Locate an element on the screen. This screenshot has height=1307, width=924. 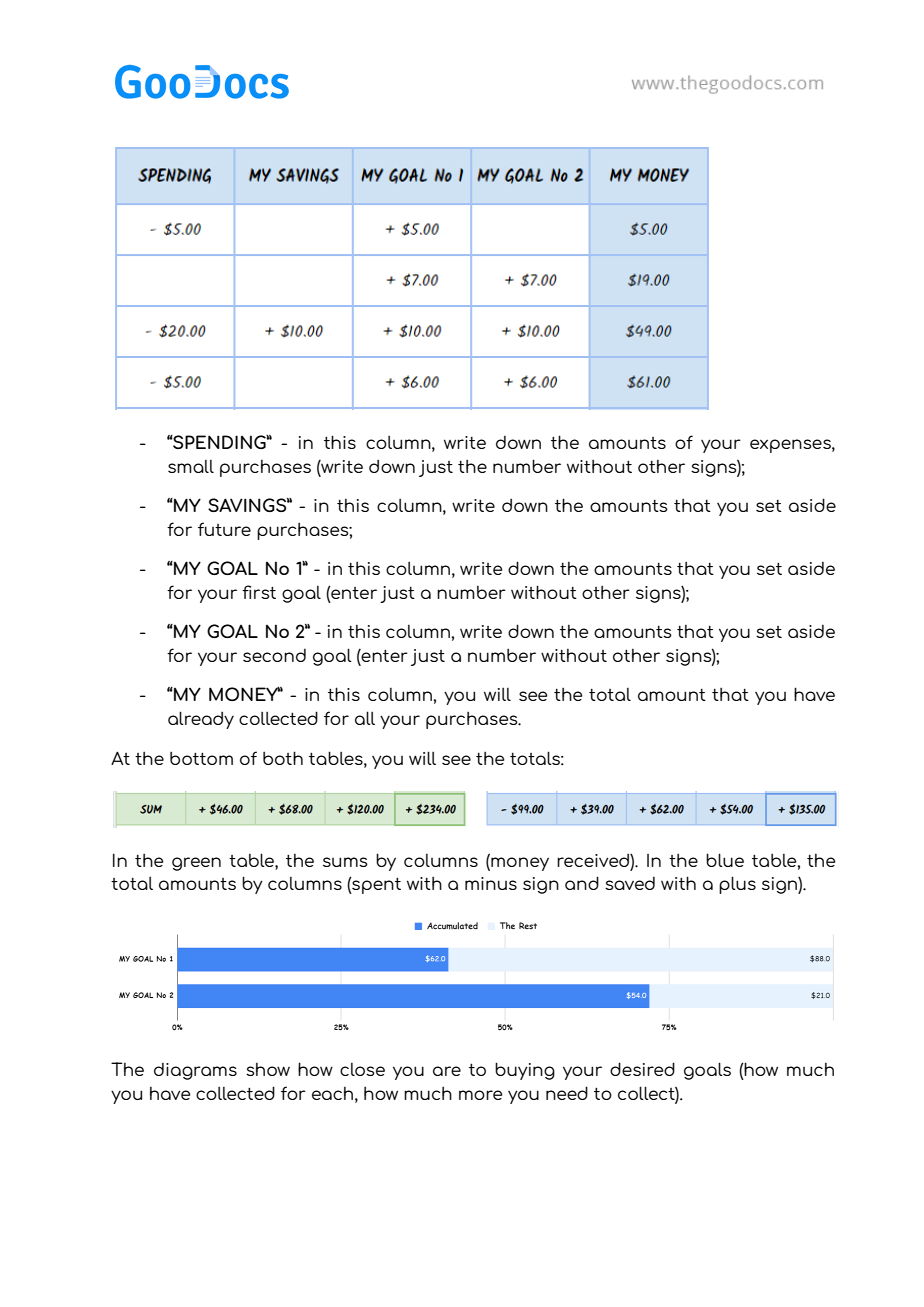
first is located at coordinates (259, 592).
